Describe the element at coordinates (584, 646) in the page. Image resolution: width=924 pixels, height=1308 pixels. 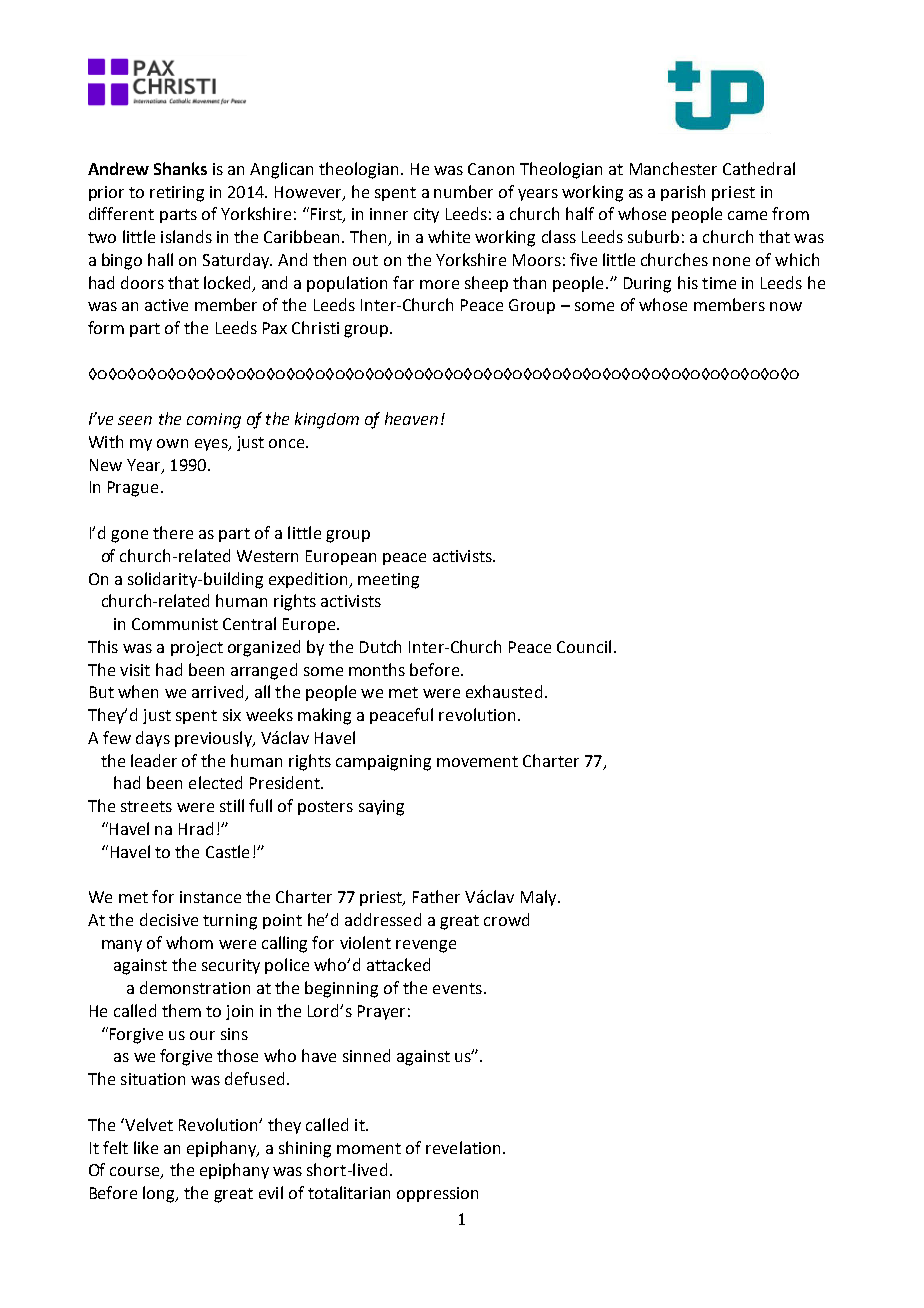
I see `Council` at that location.
